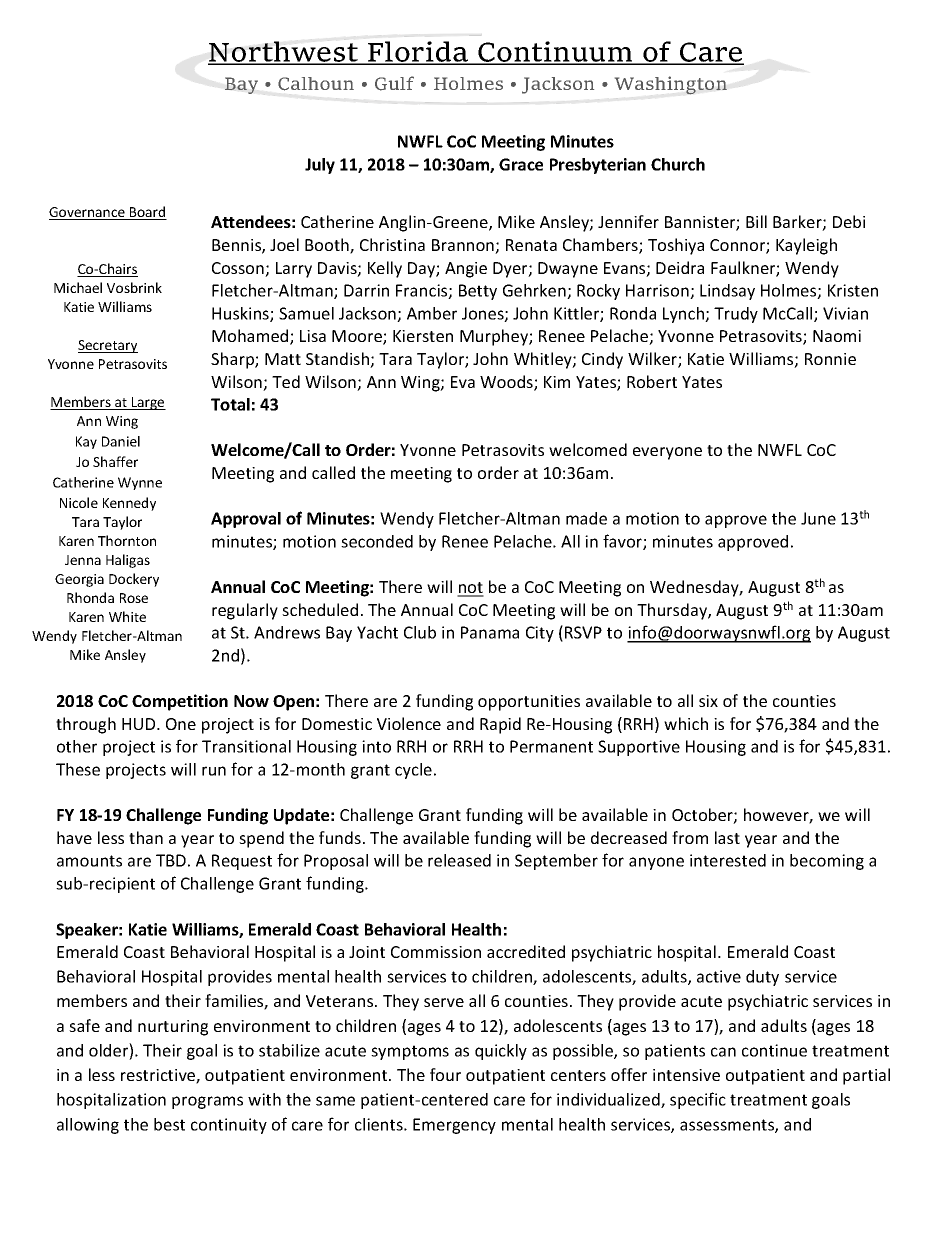 The image size is (952, 1233). What do you see at coordinates (445, 1074) in the screenshot?
I see `four` at bounding box center [445, 1074].
